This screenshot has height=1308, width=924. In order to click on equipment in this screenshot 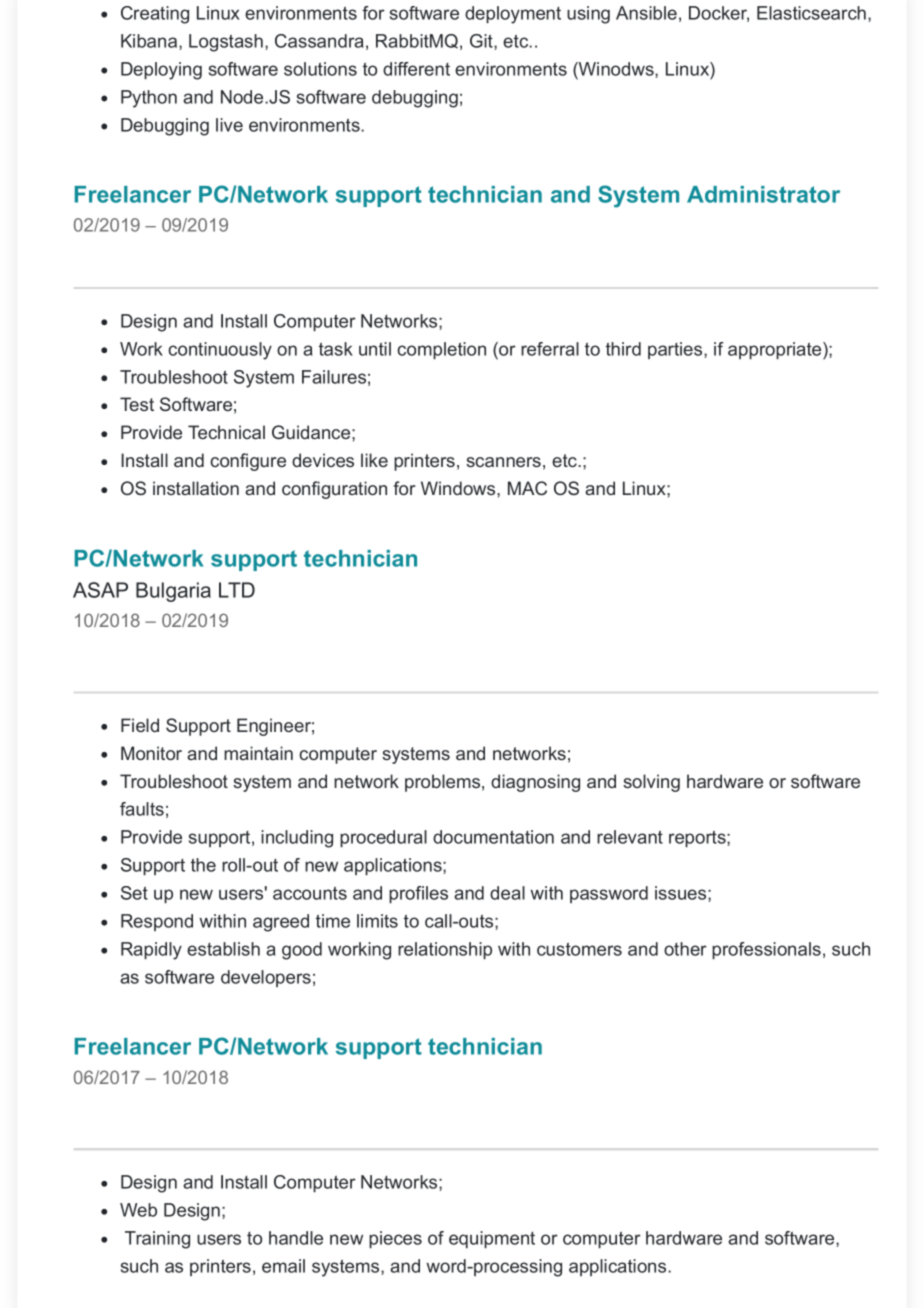, I will do `click(492, 1239)`.
